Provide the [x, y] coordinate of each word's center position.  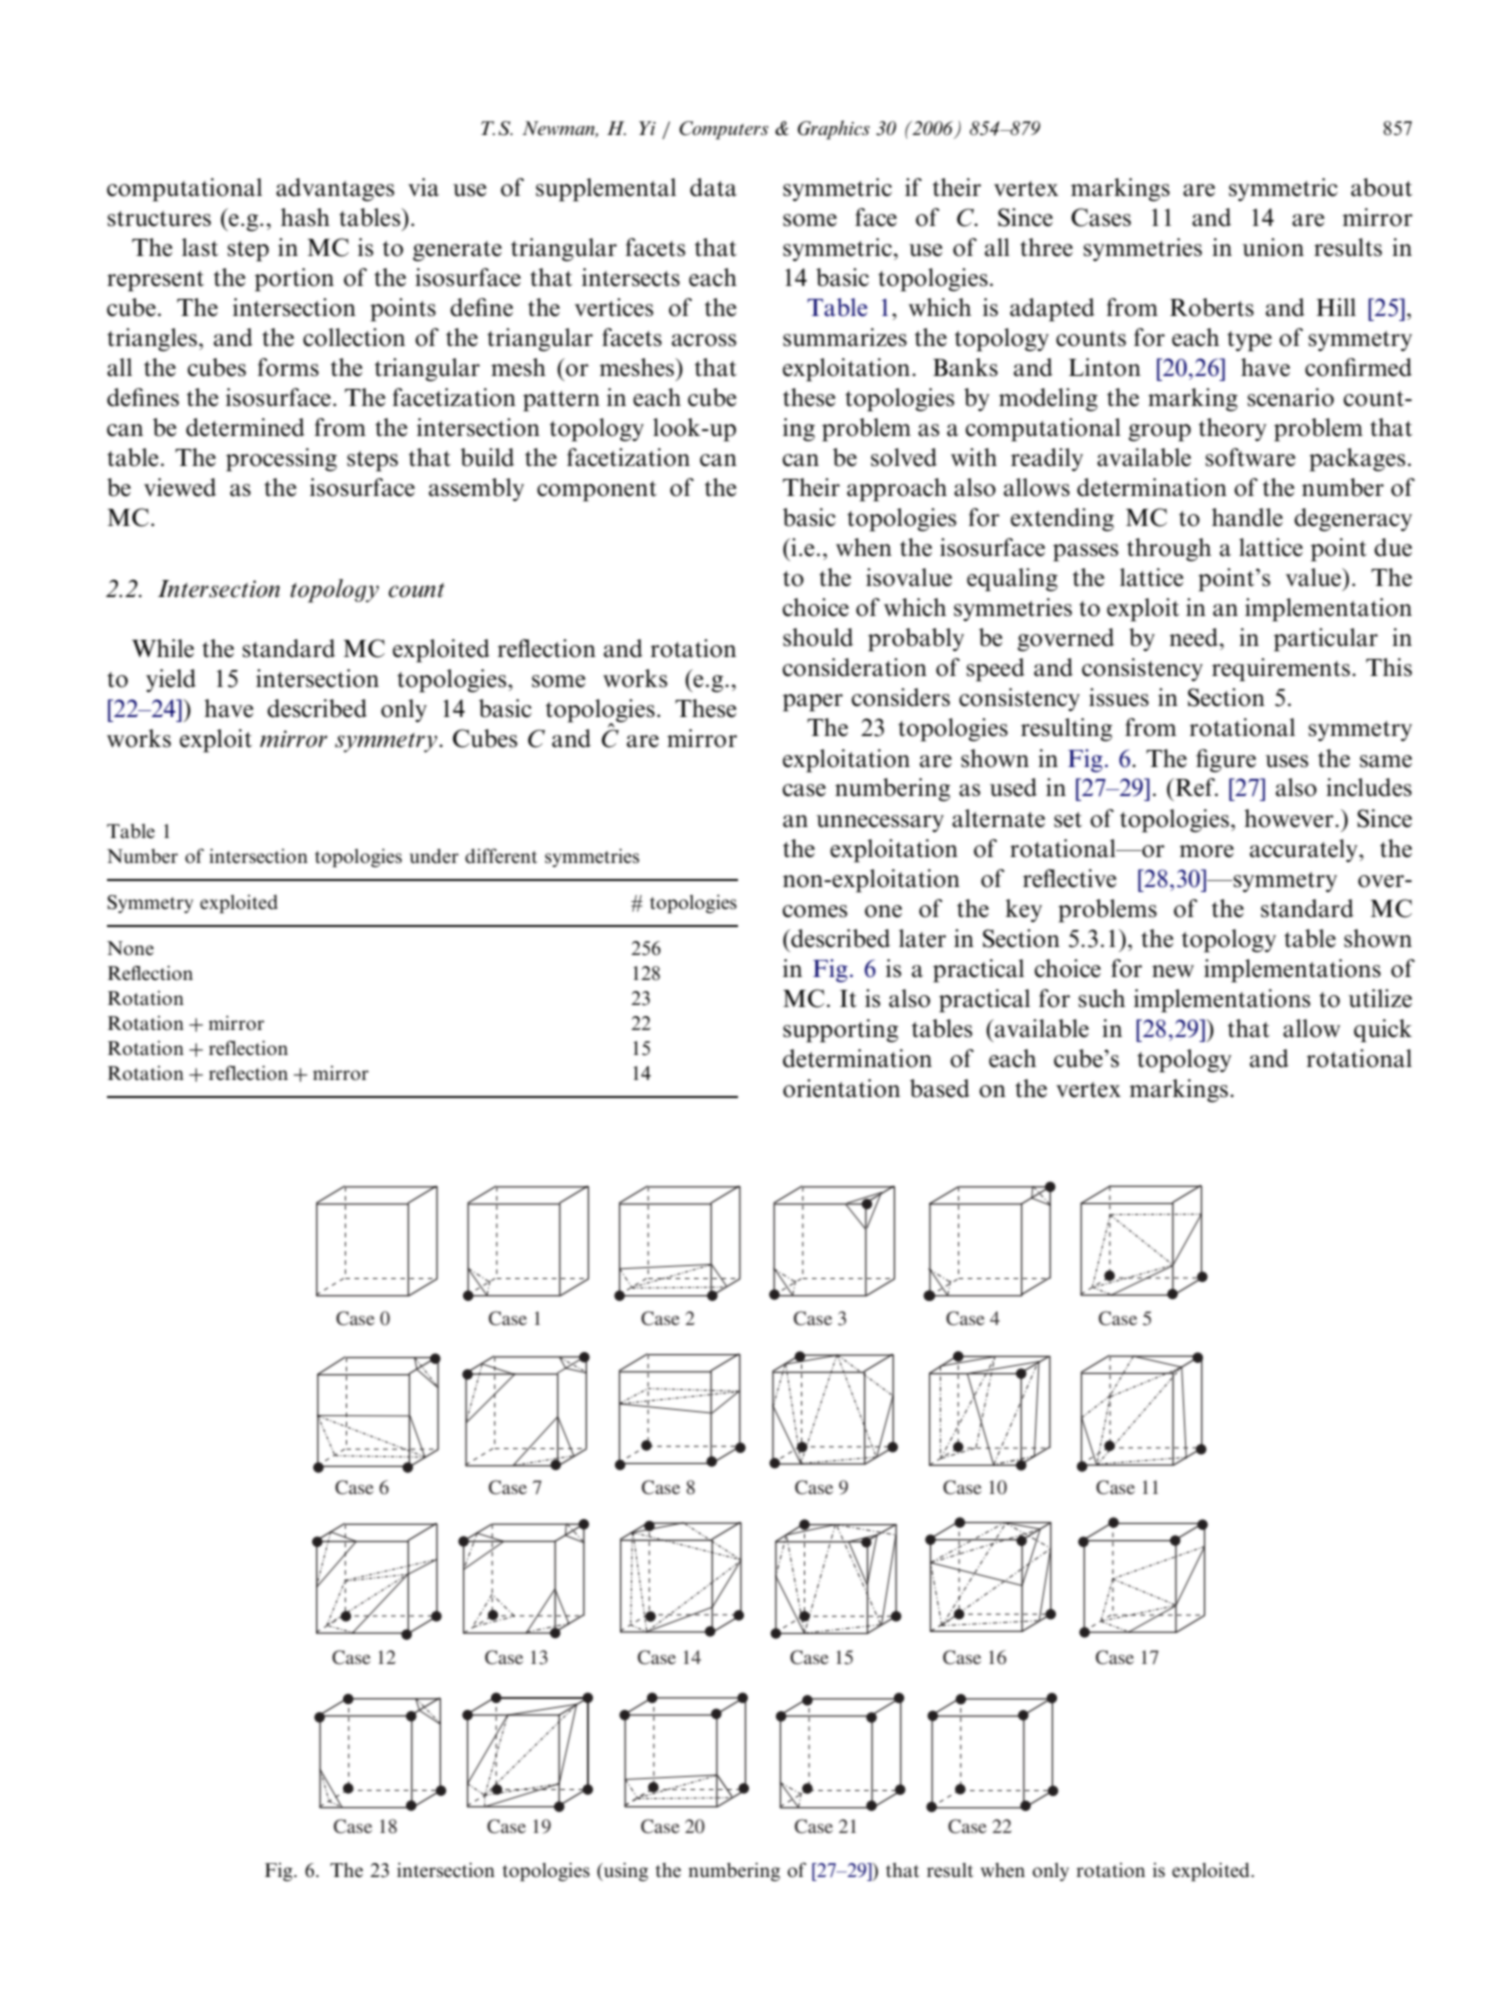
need [1193, 637]
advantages [335, 190]
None [130, 948]
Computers [724, 130]
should [818, 637]
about [1381, 187]
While [163, 648]
